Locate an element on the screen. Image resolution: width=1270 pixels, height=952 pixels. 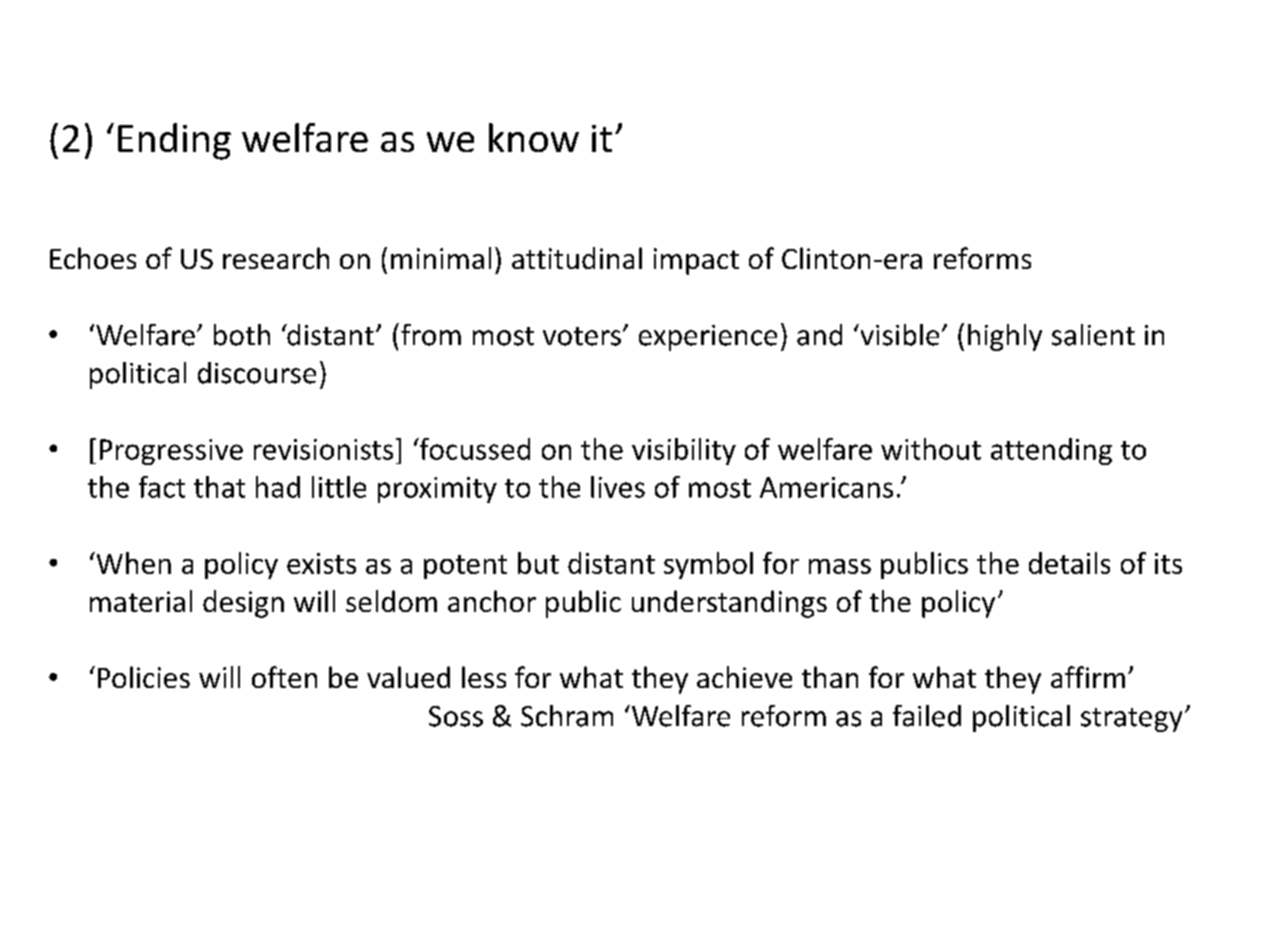
salient is located at coordinates (1093, 335).
